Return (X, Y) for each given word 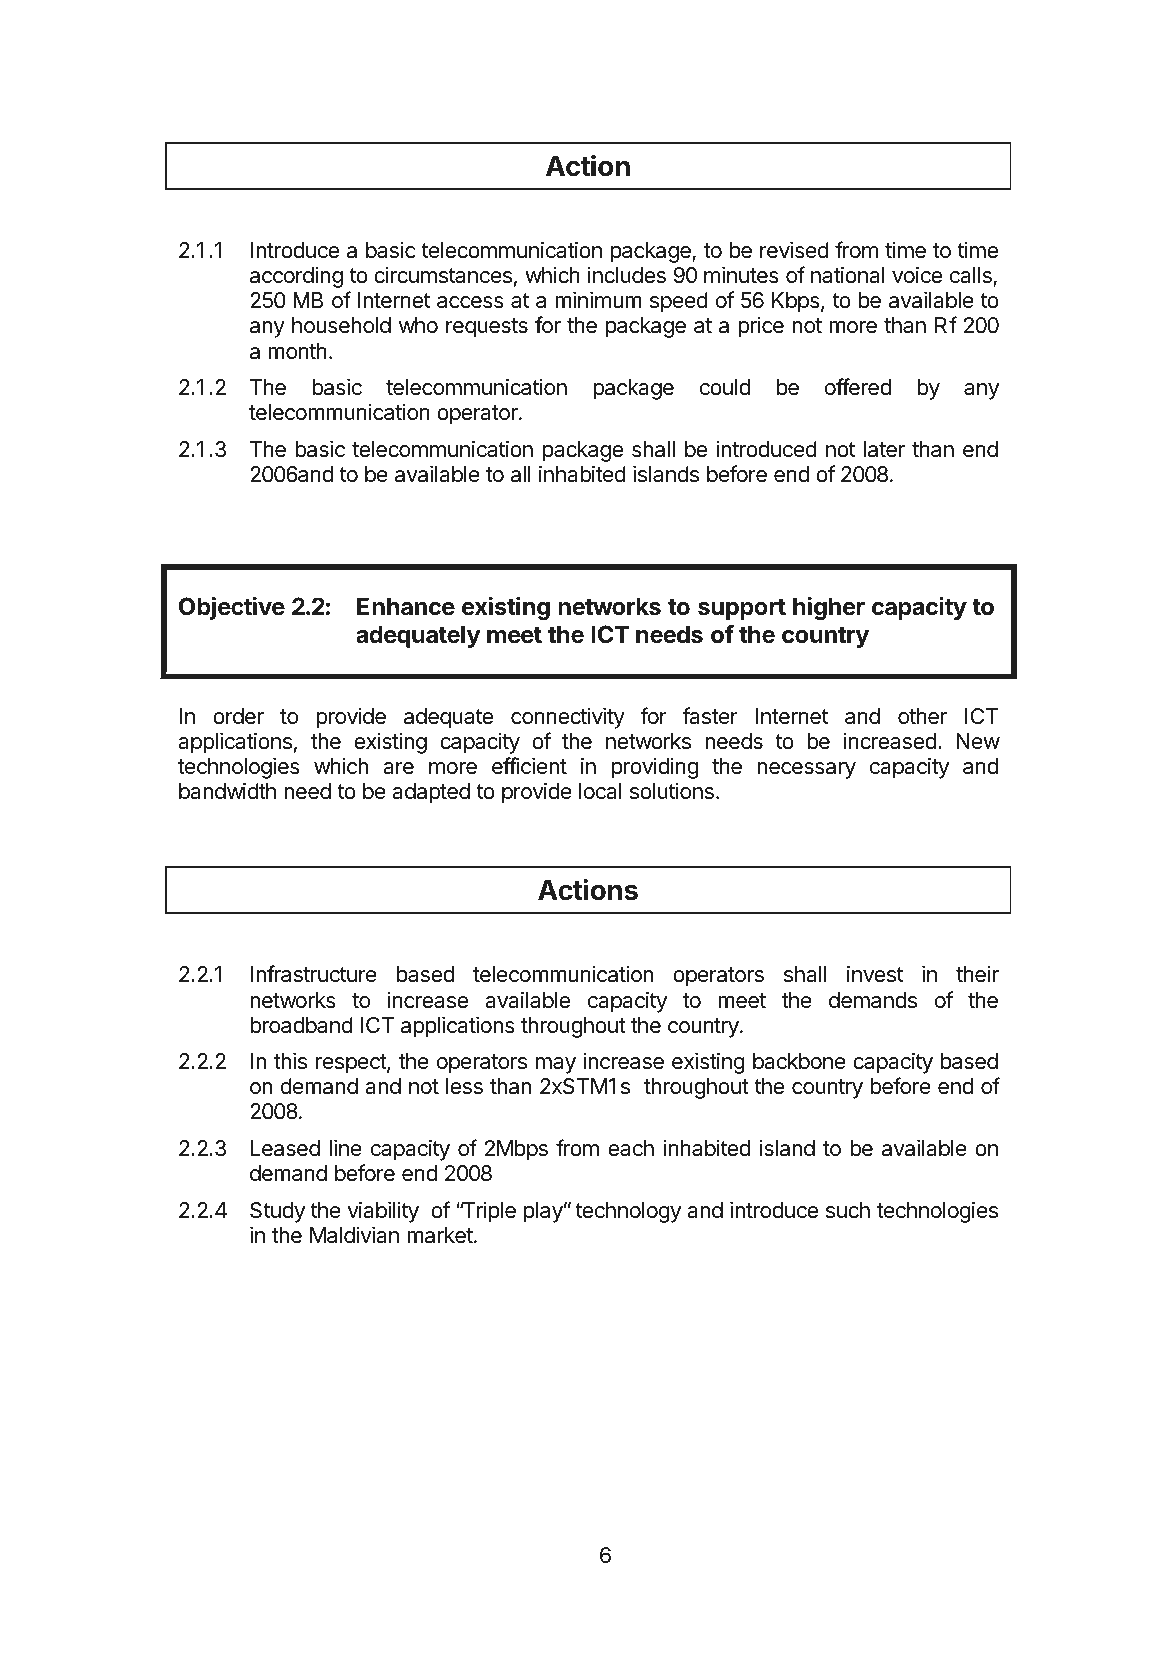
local (600, 791)
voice (917, 275)
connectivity (568, 718)
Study (277, 1212)
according (296, 277)
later (884, 449)
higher (829, 608)
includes (627, 275)
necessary (806, 770)
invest (875, 974)
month (297, 351)
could (725, 387)
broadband (301, 1025)
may (556, 1065)
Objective (232, 608)
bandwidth (227, 791)
